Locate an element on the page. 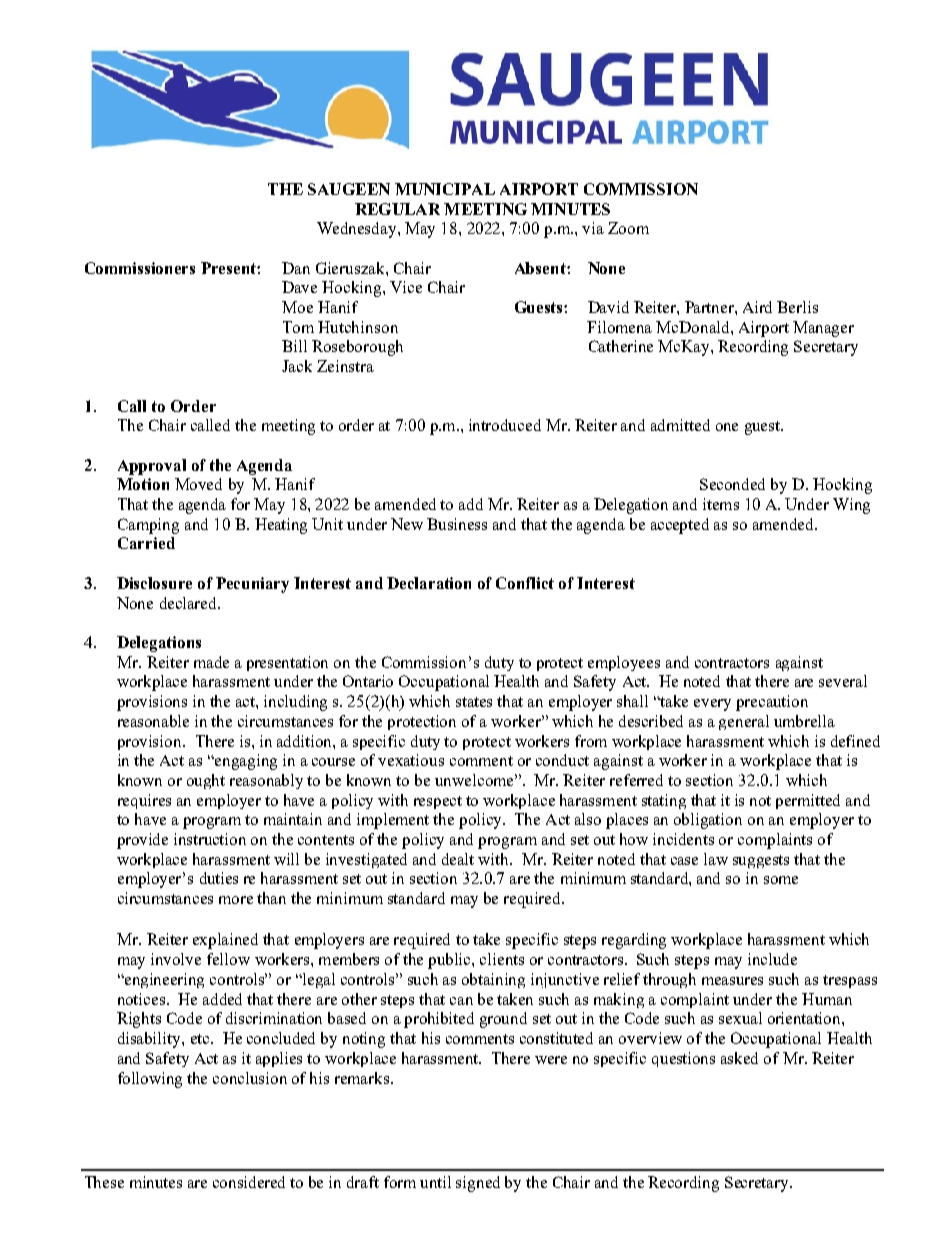  Seconded is located at coordinates (732, 484).
